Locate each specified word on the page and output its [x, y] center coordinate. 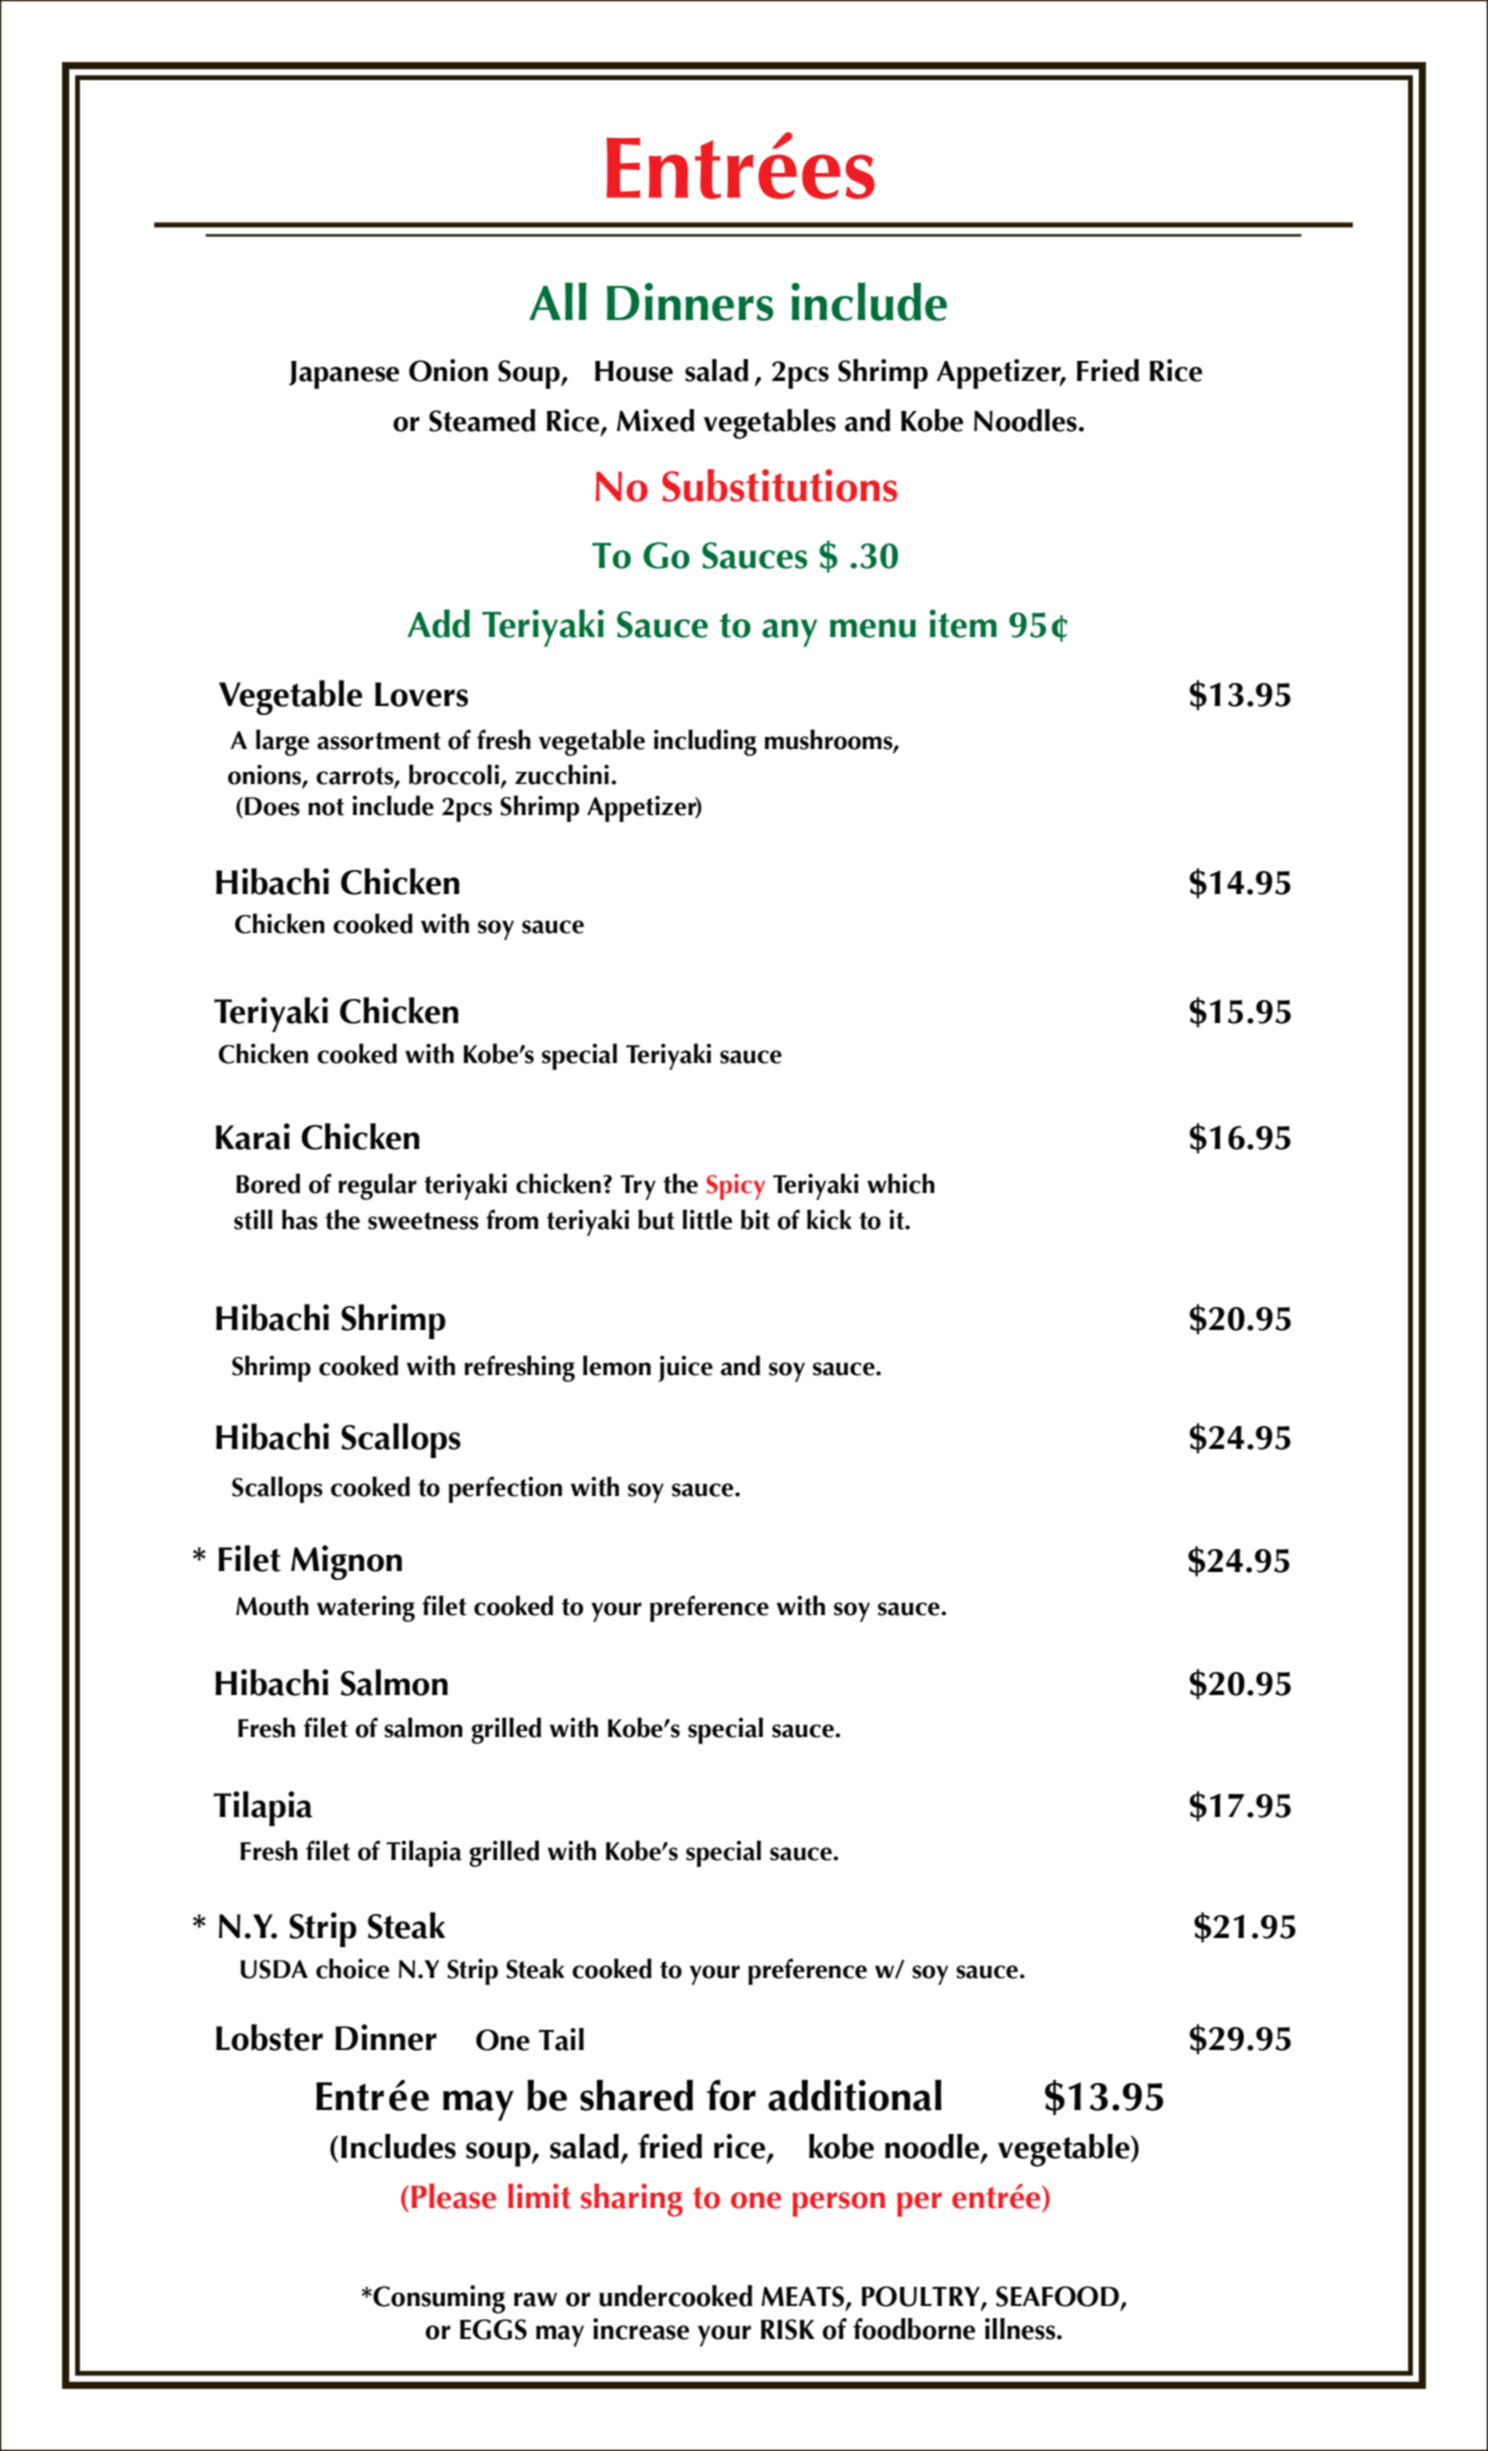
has [300, 1219]
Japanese [344, 375]
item [963, 623]
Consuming [438, 2299]
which [901, 1183]
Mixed [655, 420]
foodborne [914, 2329]
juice [685, 1368]
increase [641, 2329]
